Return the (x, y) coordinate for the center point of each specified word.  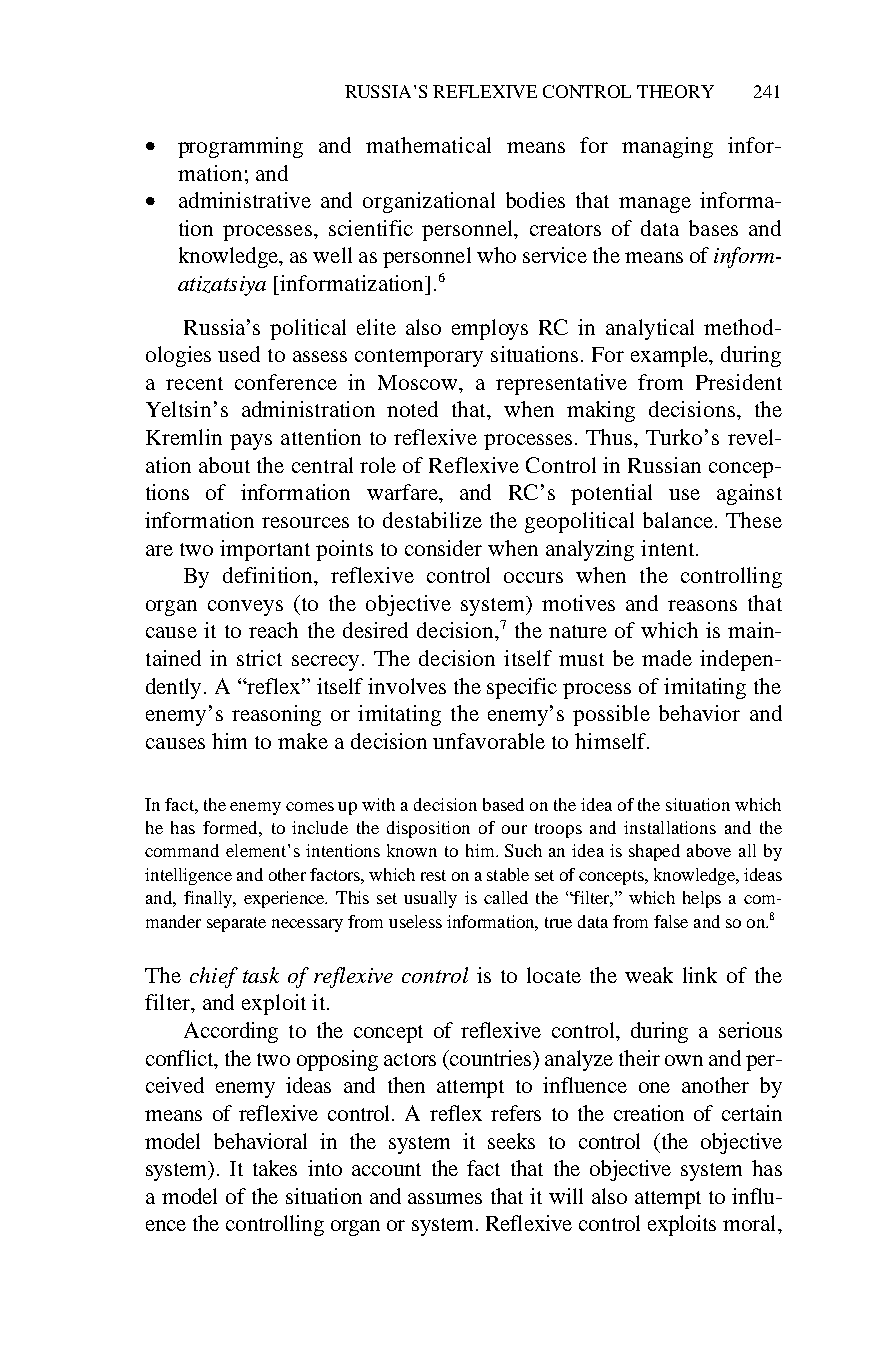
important (265, 550)
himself (612, 741)
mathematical (428, 145)
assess (320, 356)
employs (490, 329)
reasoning (276, 715)
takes (275, 1168)
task (261, 975)
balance (679, 520)
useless (415, 921)
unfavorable (489, 741)
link (700, 975)
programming (240, 147)
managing (667, 147)
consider (443, 548)
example (671, 356)
